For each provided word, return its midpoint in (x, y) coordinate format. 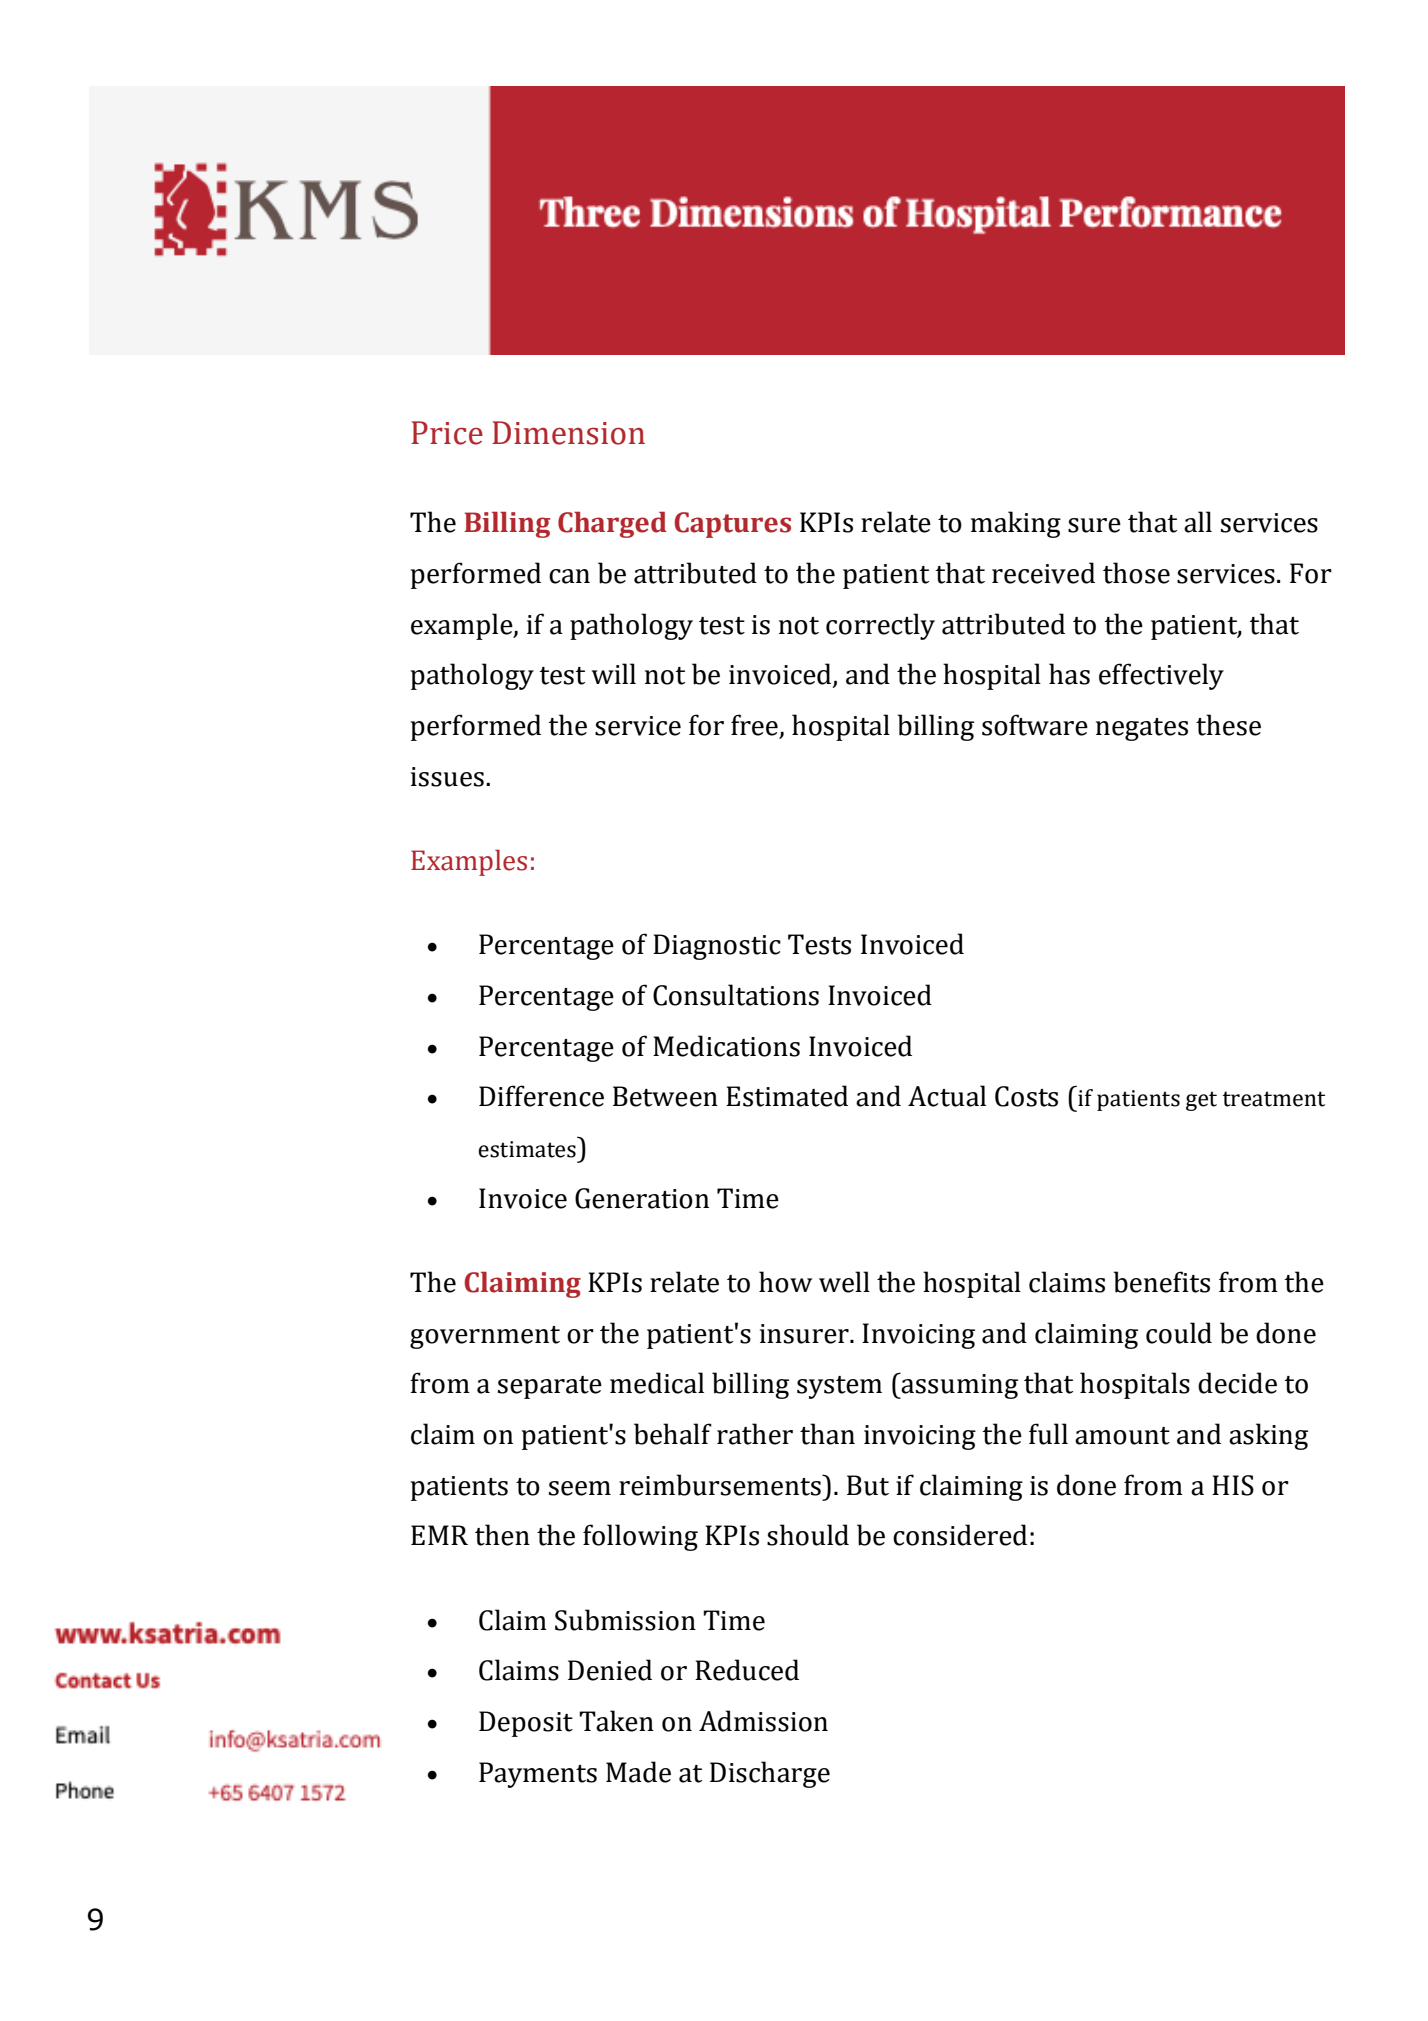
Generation (642, 1198)
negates (1142, 729)
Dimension (568, 433)
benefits (1161, 1282)
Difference (541, 1096)
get (1201, 1101)
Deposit (526, 1724)
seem (580, 1488)
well (844, 1282)
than (827, 1434)
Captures (732, 525)
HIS (1233, 1485)
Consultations (736, 995)
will (614, 673)
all (1198, 522)
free (755, 726)
